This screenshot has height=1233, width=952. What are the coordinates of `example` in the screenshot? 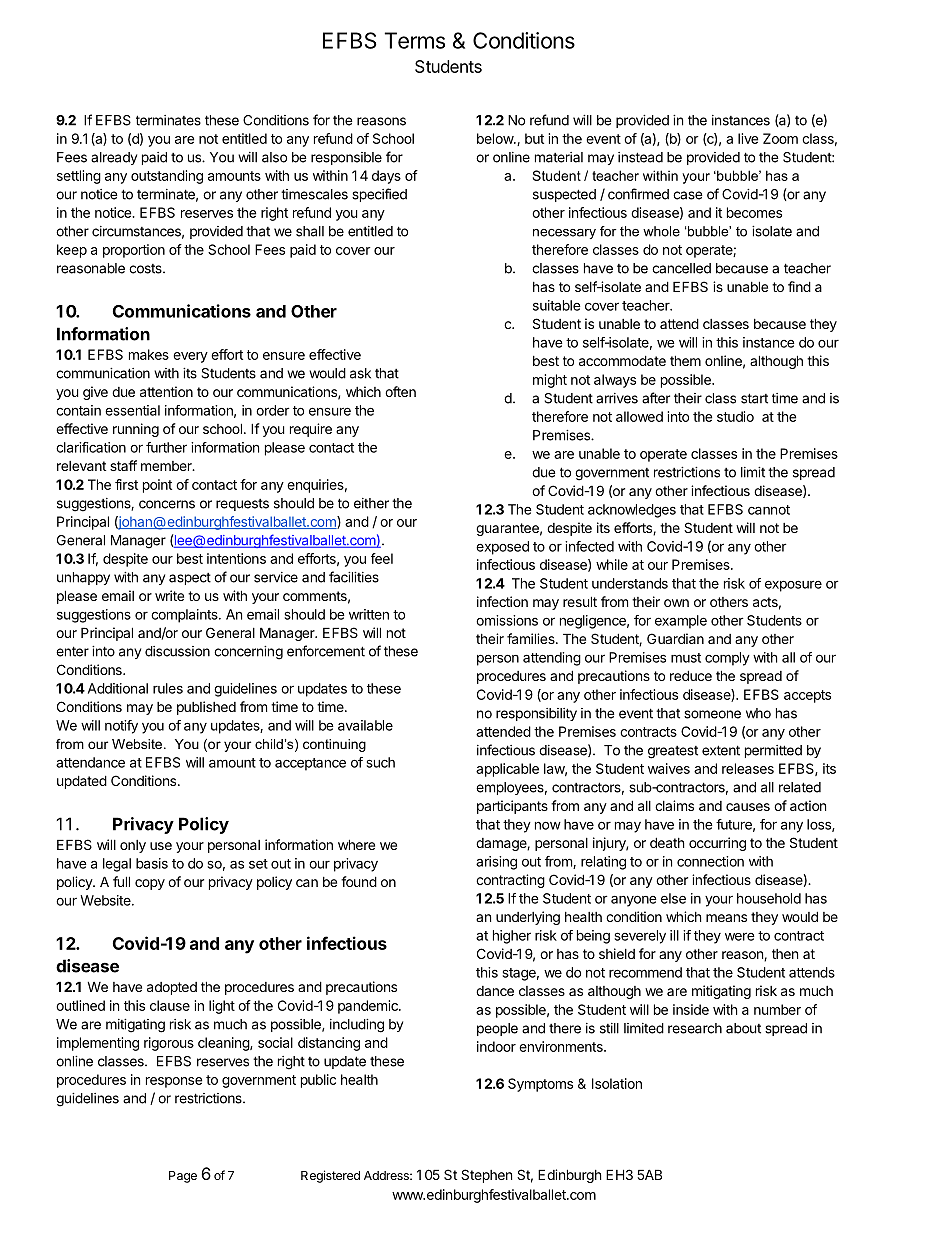 It's located at (681, 622).
